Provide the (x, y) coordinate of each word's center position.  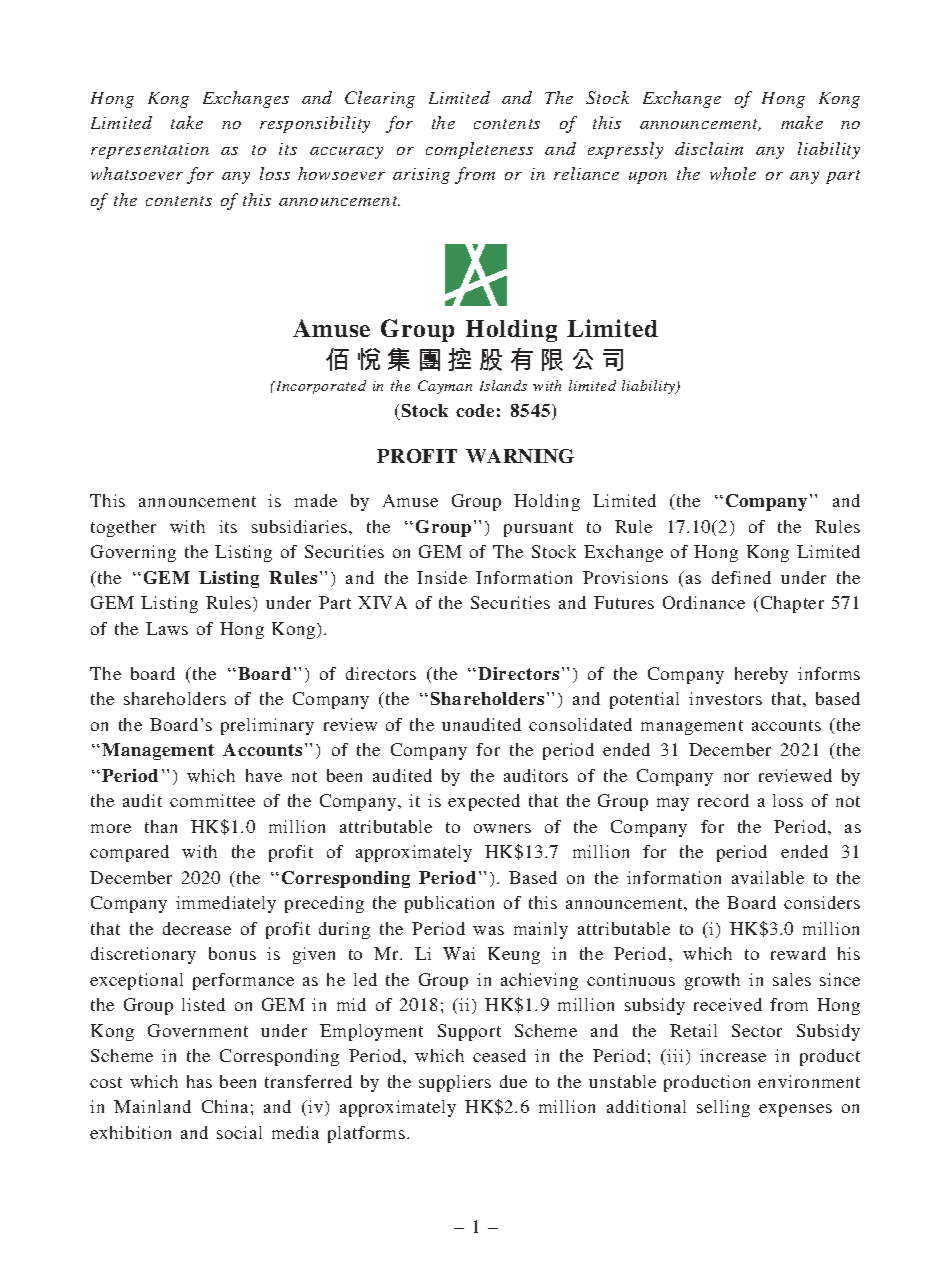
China (225, 1106)
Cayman (445, 387)
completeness (479, 150)
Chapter (792, 604)
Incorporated (320, 387)
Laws (167, 628)
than (161, 826)
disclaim (709, 148)
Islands (503, 385)
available (768, 877)
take (187, 122)
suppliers (455, 1083)
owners (502, 828)
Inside (442, 577)
